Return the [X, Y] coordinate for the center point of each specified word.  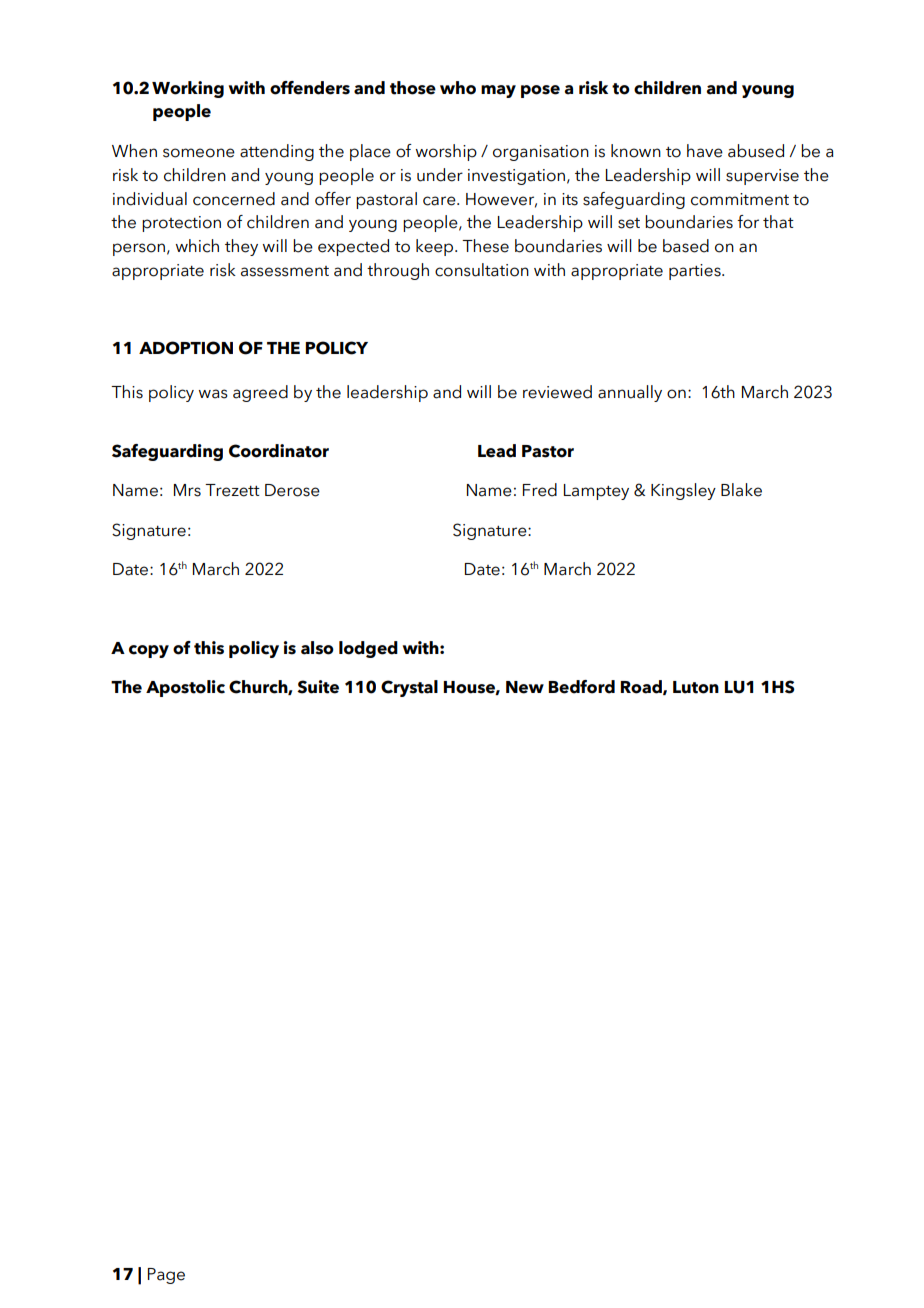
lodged [368, 649]
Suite [318, 687]
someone [199, 153]
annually [630, 393]
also [317, 648]
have [705, 151]
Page [166, 1276]
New [525, 687]
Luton [696, 687]
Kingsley [683, 491]
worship [446, 152]
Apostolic [185, 688]
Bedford [581, 687]
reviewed [557, 392]
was [213, 394]
